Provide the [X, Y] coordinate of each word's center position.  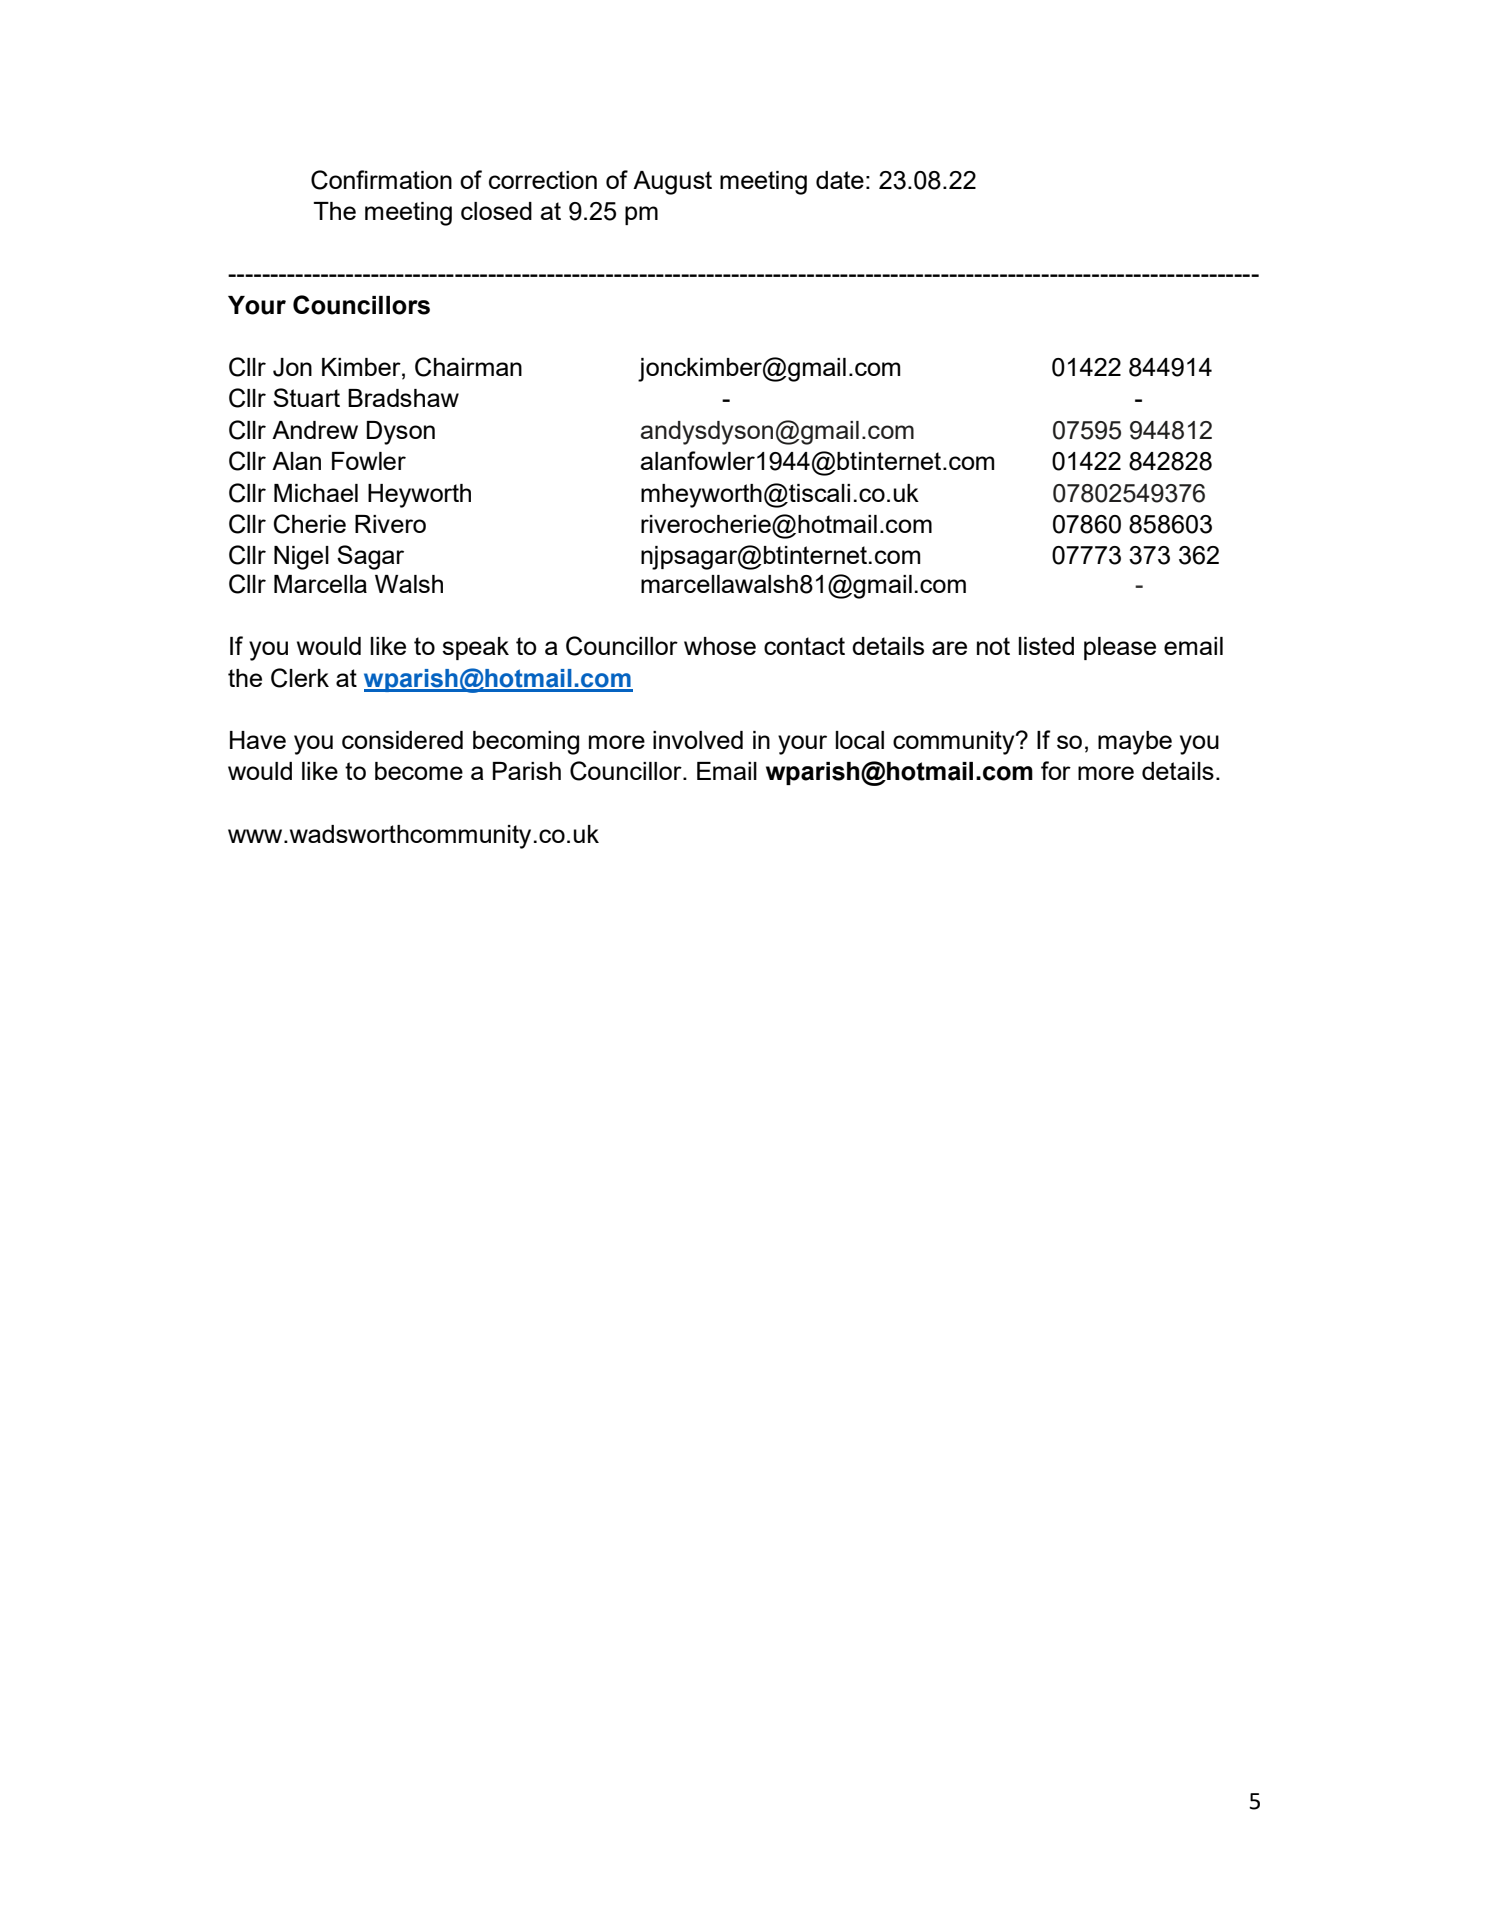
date [840, 180]
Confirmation [381, 180]
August [672, 183]
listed [1046, 646]
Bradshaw [403, 398]
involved [698, 740]
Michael [316, 493]
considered [402, 740]
